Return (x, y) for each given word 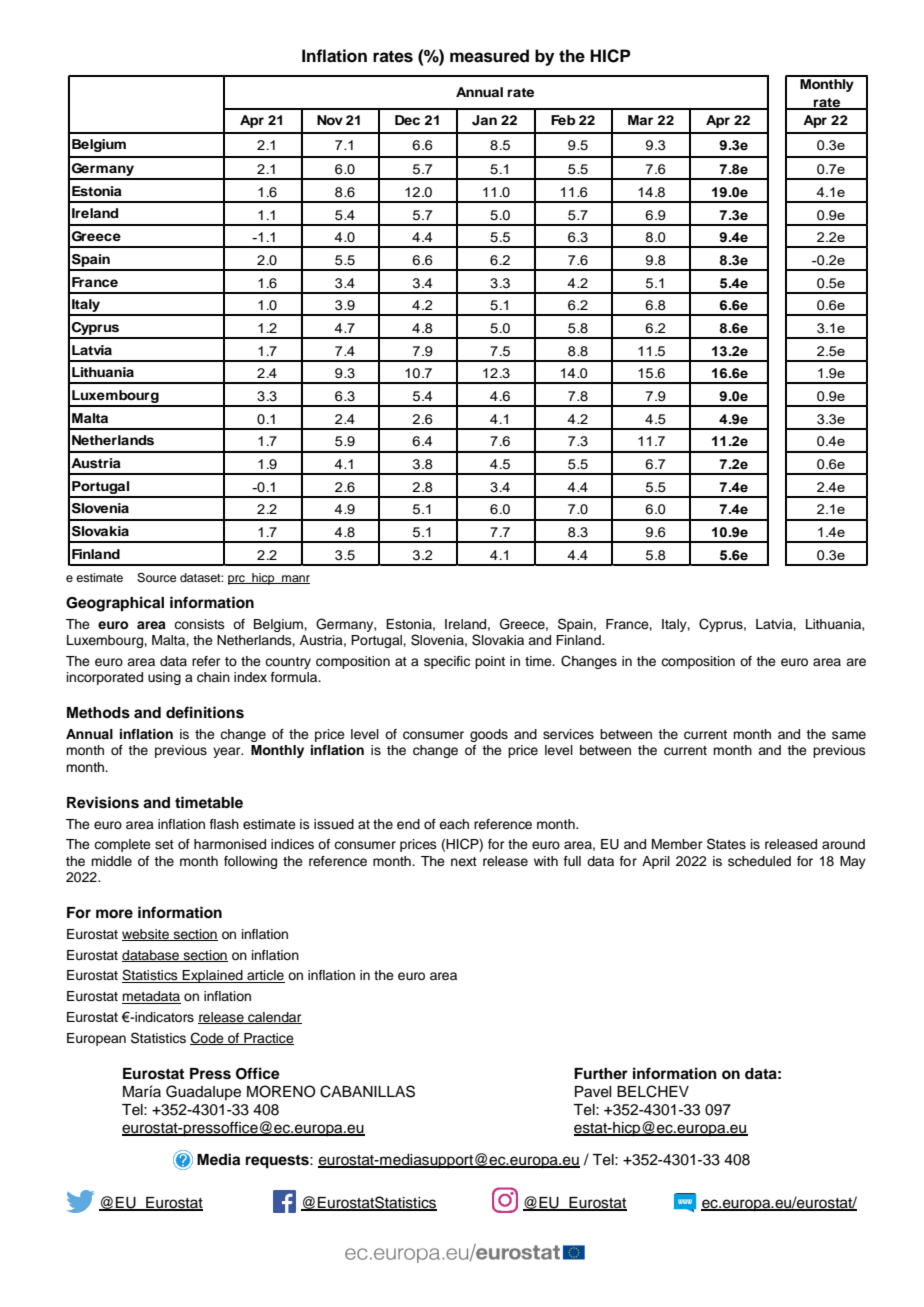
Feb (563, 120)
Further (601, 1073)
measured (489, 56)
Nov (330, 120)
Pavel (593, 1092)
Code (208, 1038)
